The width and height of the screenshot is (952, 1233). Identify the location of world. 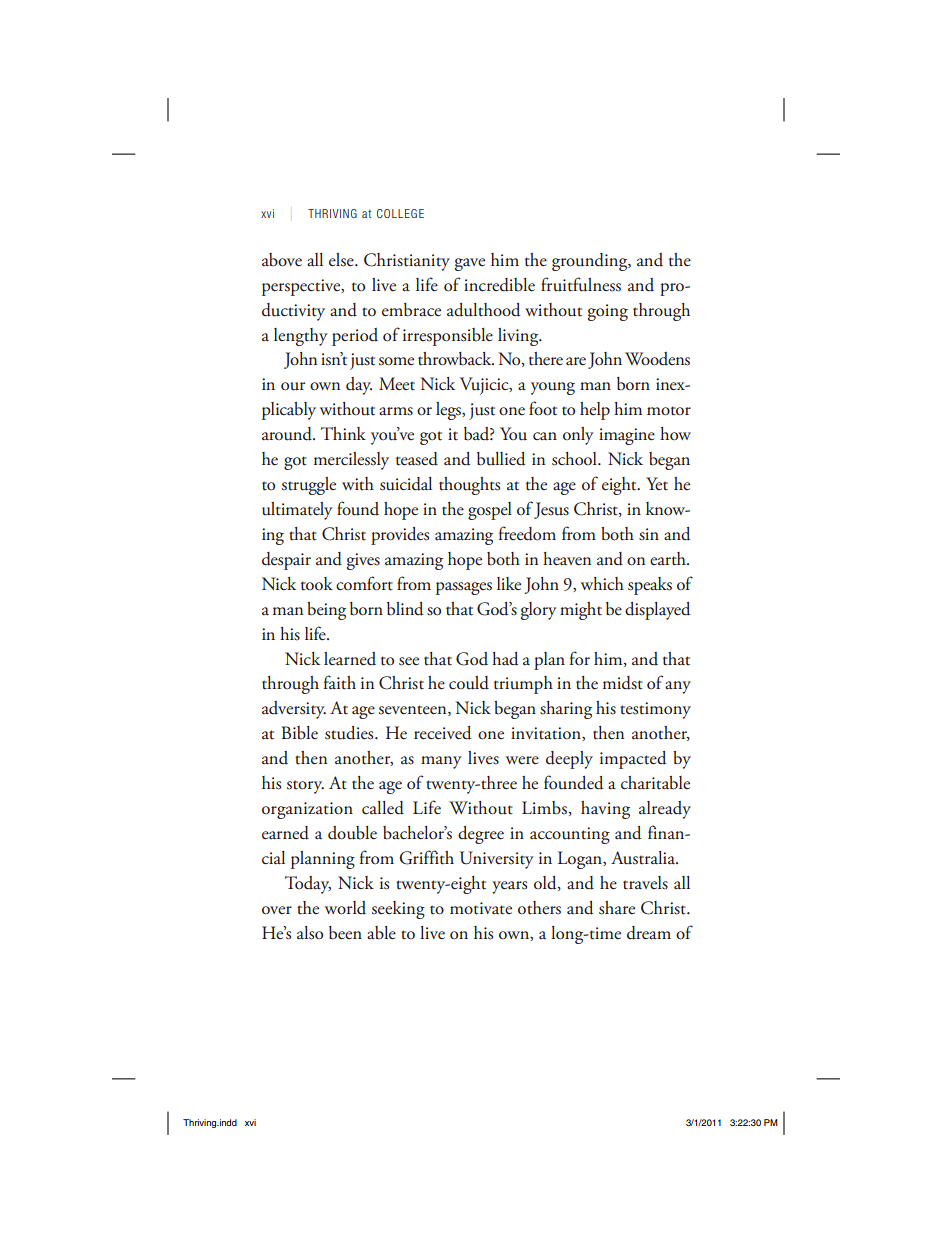
(345, 908).
